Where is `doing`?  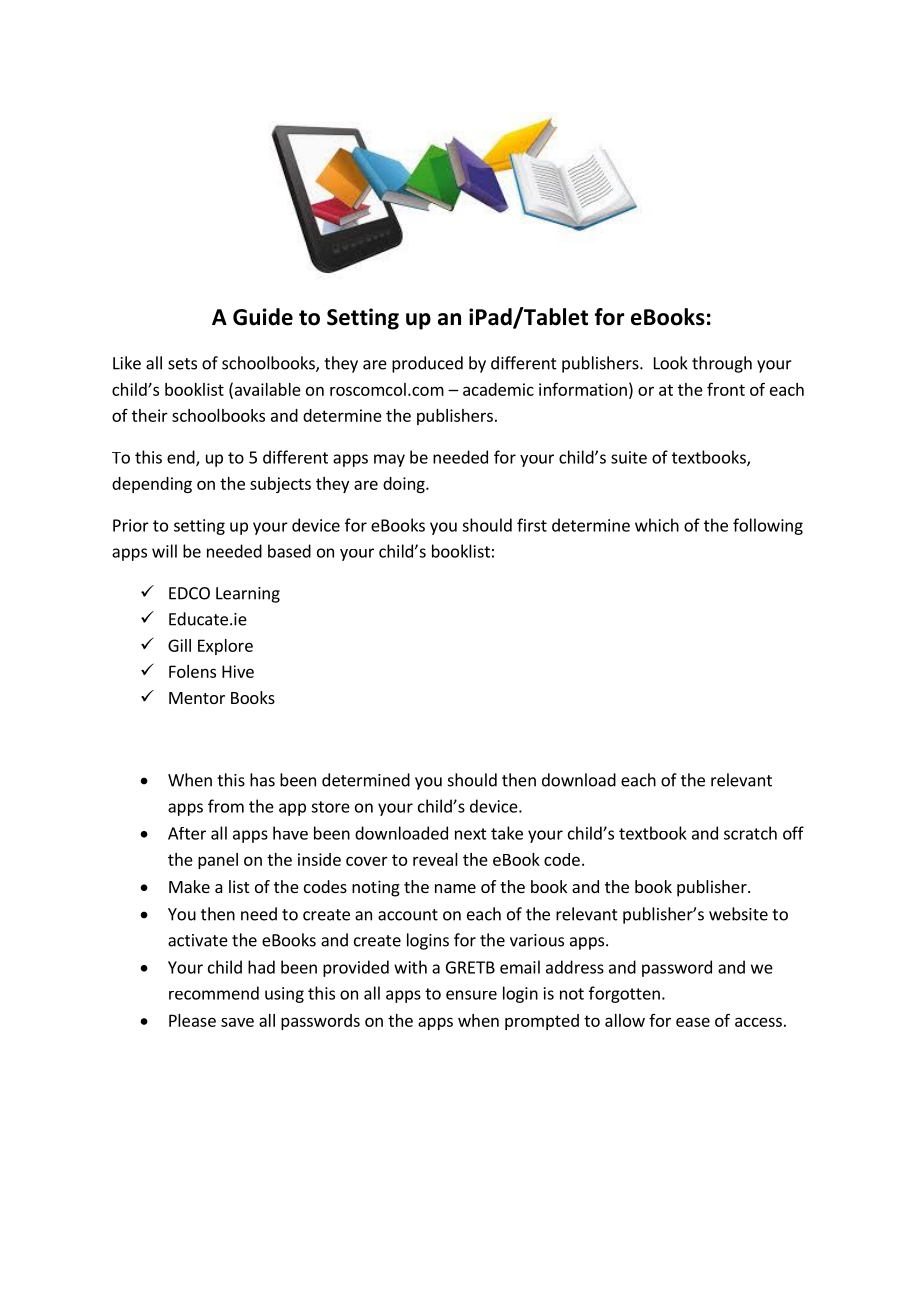
doing is located at coordinates (405, 485).
